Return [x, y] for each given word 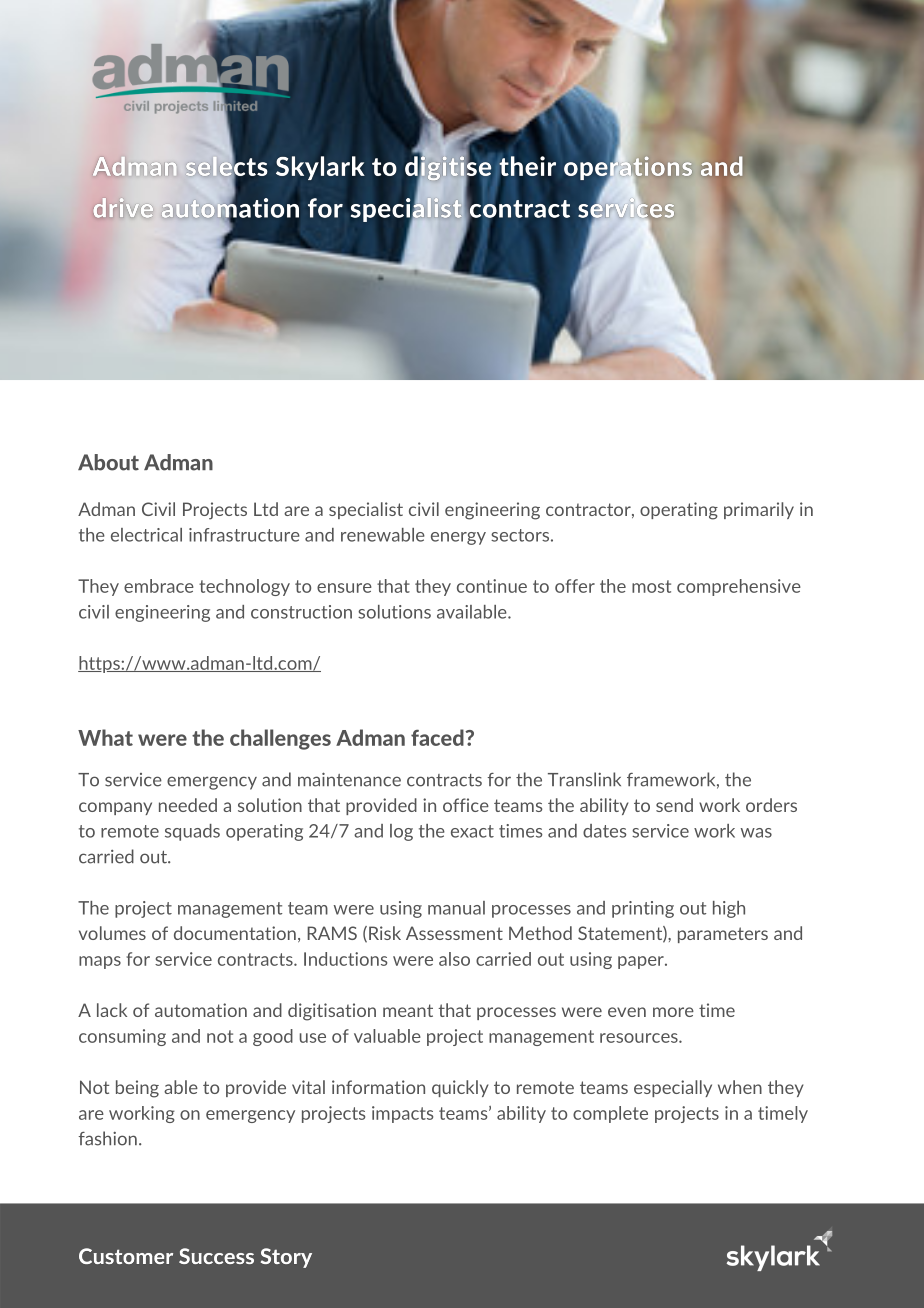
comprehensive [739, 587]
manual [456, 908]
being [137, 1089]
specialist [366, 510]
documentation [235, 933]
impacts [402, 1114]
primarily [759, 510]
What [105, 737]
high [729, 909]
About [108, 462]
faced [438, 737]
